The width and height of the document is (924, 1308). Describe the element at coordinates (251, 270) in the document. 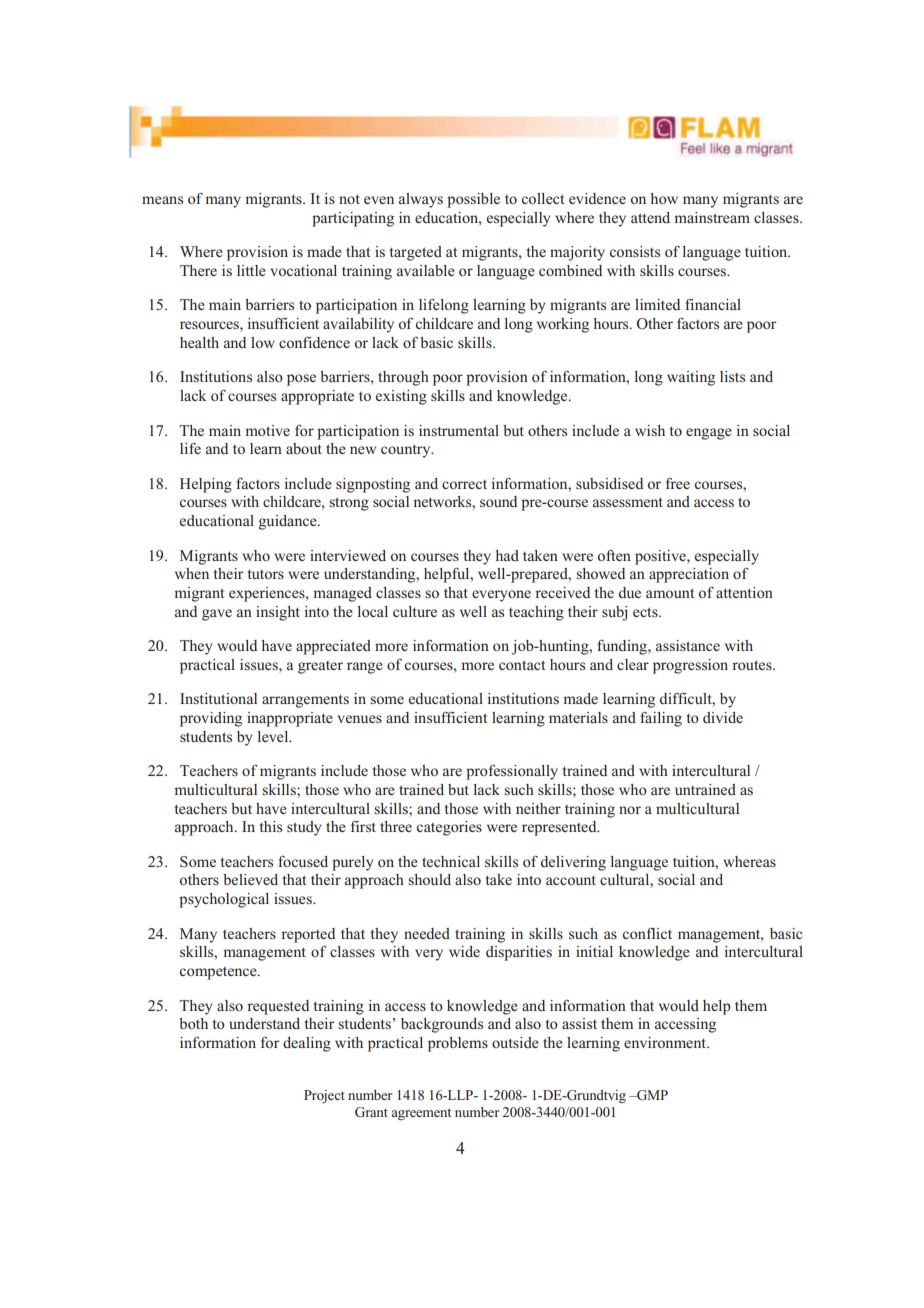

I see `little` at that location.
